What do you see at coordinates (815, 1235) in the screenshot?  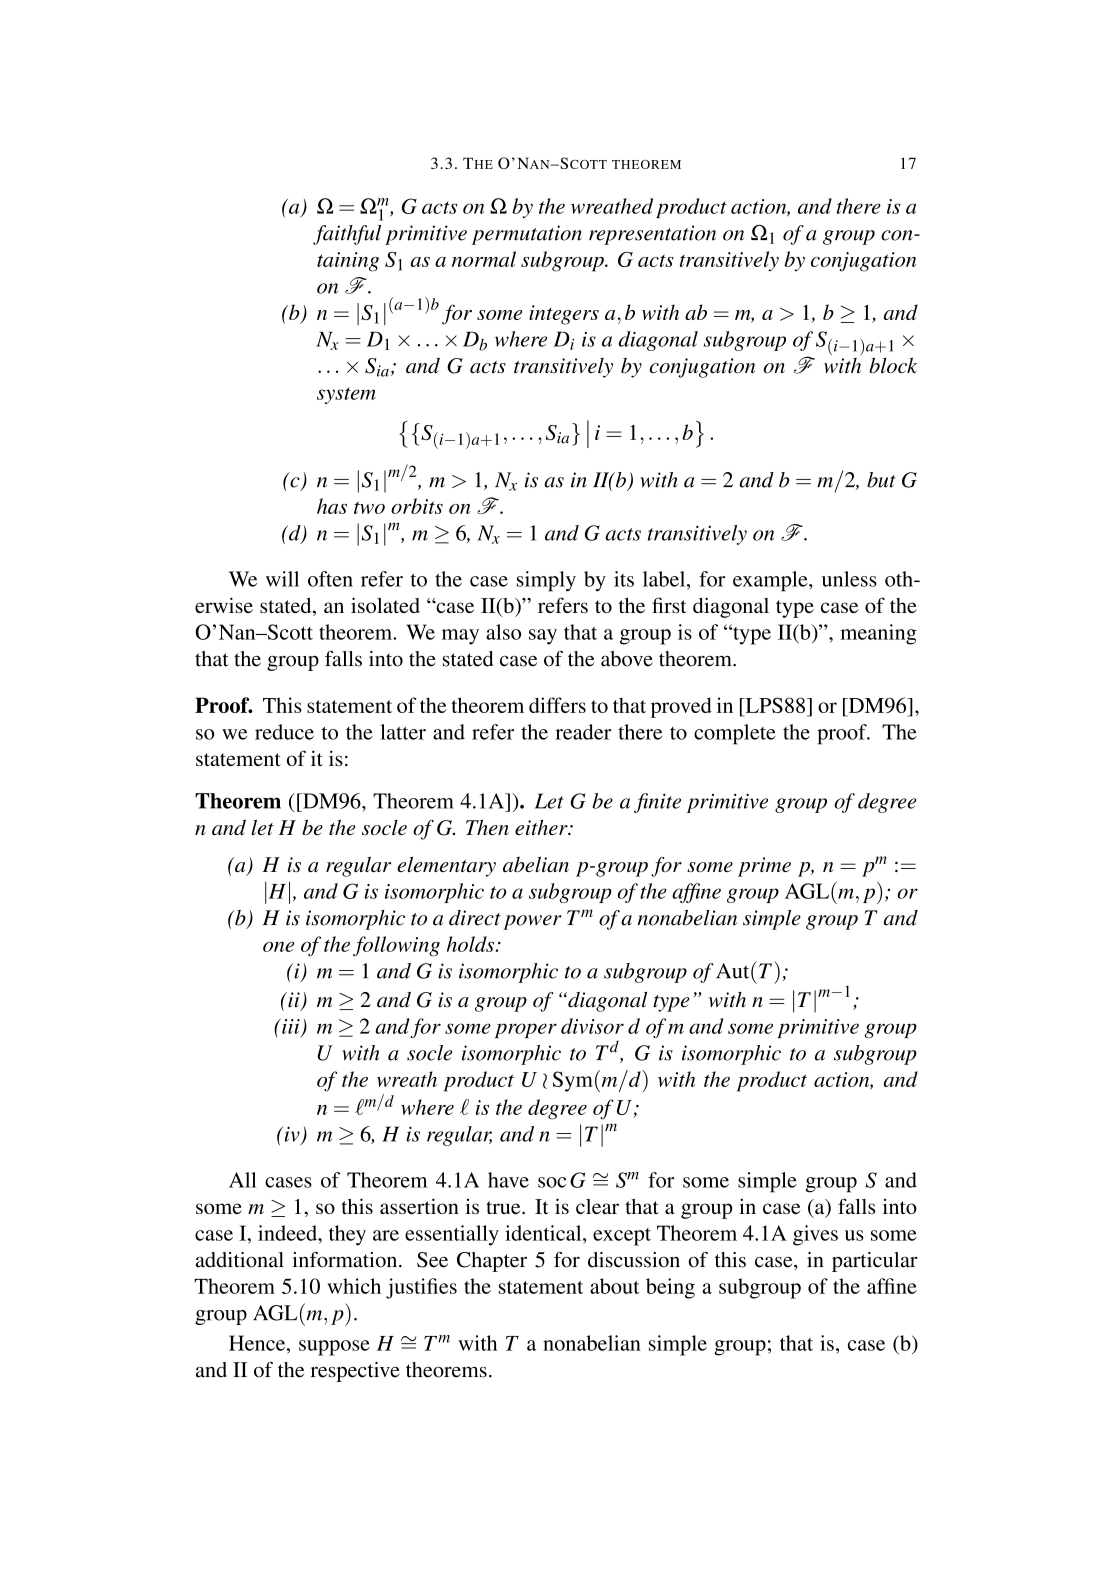 I see `gives` at bounding box center [815, 1235].
